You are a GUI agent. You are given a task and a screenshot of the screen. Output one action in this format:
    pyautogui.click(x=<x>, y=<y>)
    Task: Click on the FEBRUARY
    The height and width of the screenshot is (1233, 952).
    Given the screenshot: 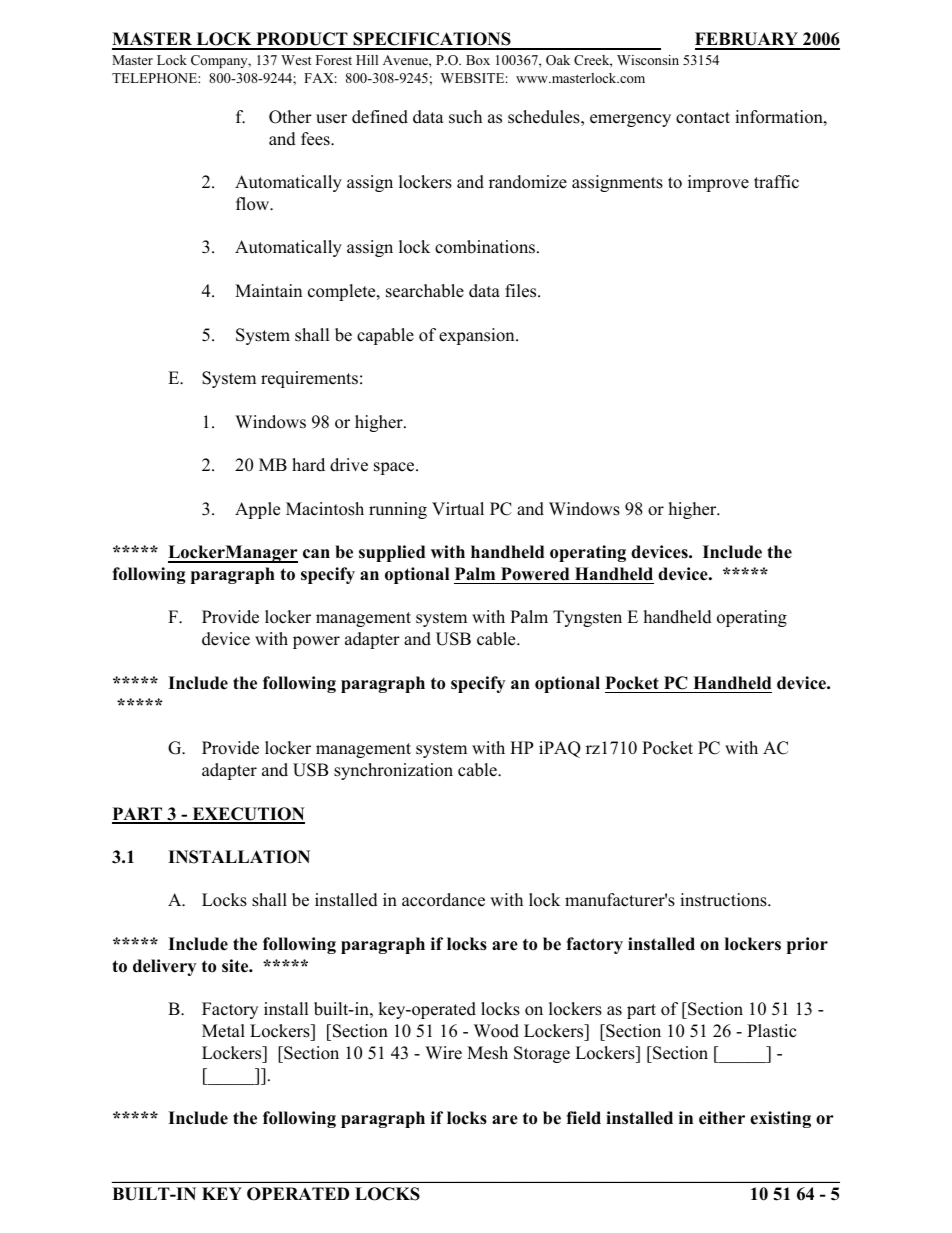 What is the action you would take?
    pyautogui.click(x=747, y=40)
